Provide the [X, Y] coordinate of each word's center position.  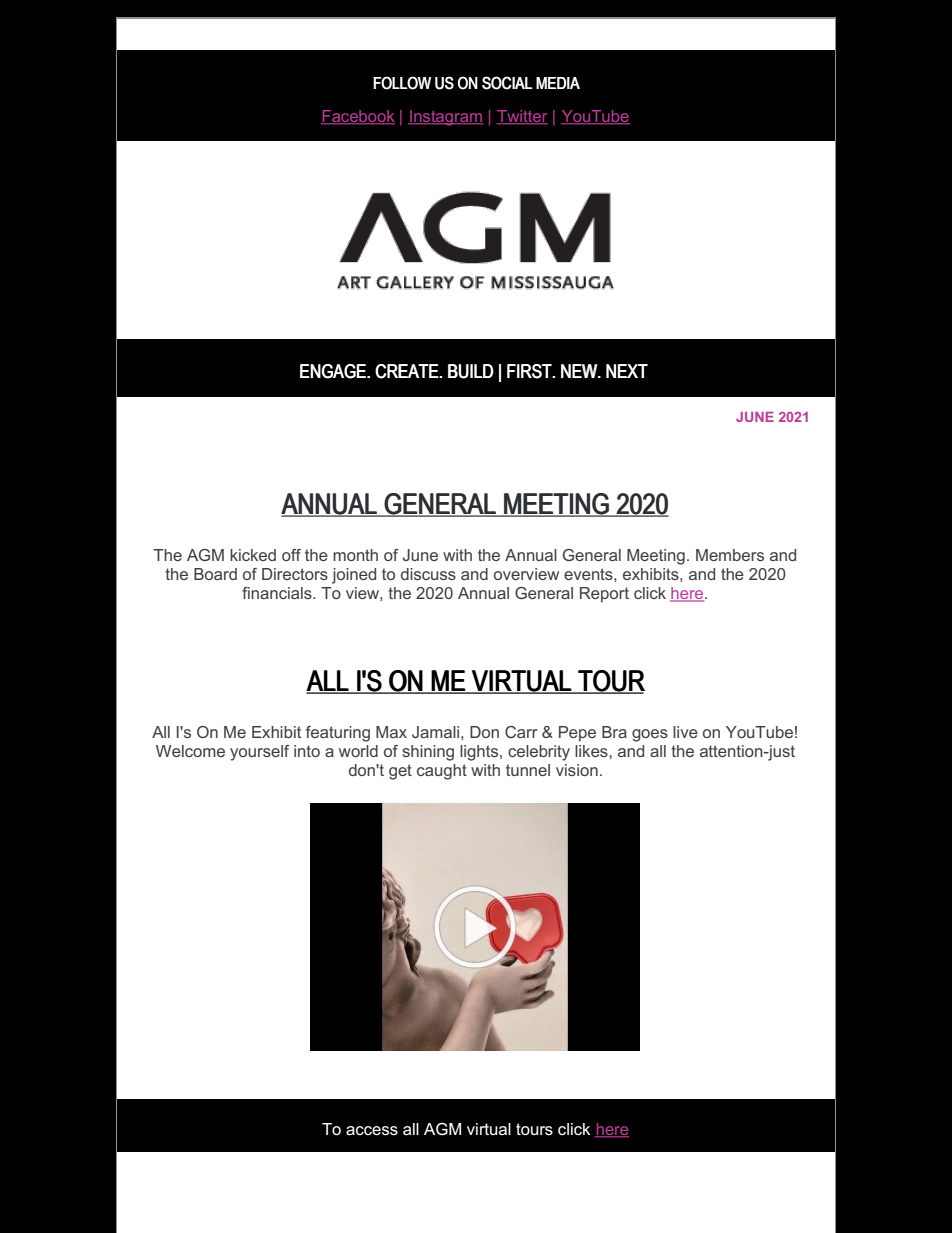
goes [650, 735]
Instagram [445, 118]
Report [604, 595]
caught [442, 772]
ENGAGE [334, 371]
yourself [259, 753]
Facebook [358, 117]
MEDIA [558, 83]
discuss [428, 574]
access [372, 1131]
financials [278, 593]
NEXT [627, 371]
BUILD [471, 371]
